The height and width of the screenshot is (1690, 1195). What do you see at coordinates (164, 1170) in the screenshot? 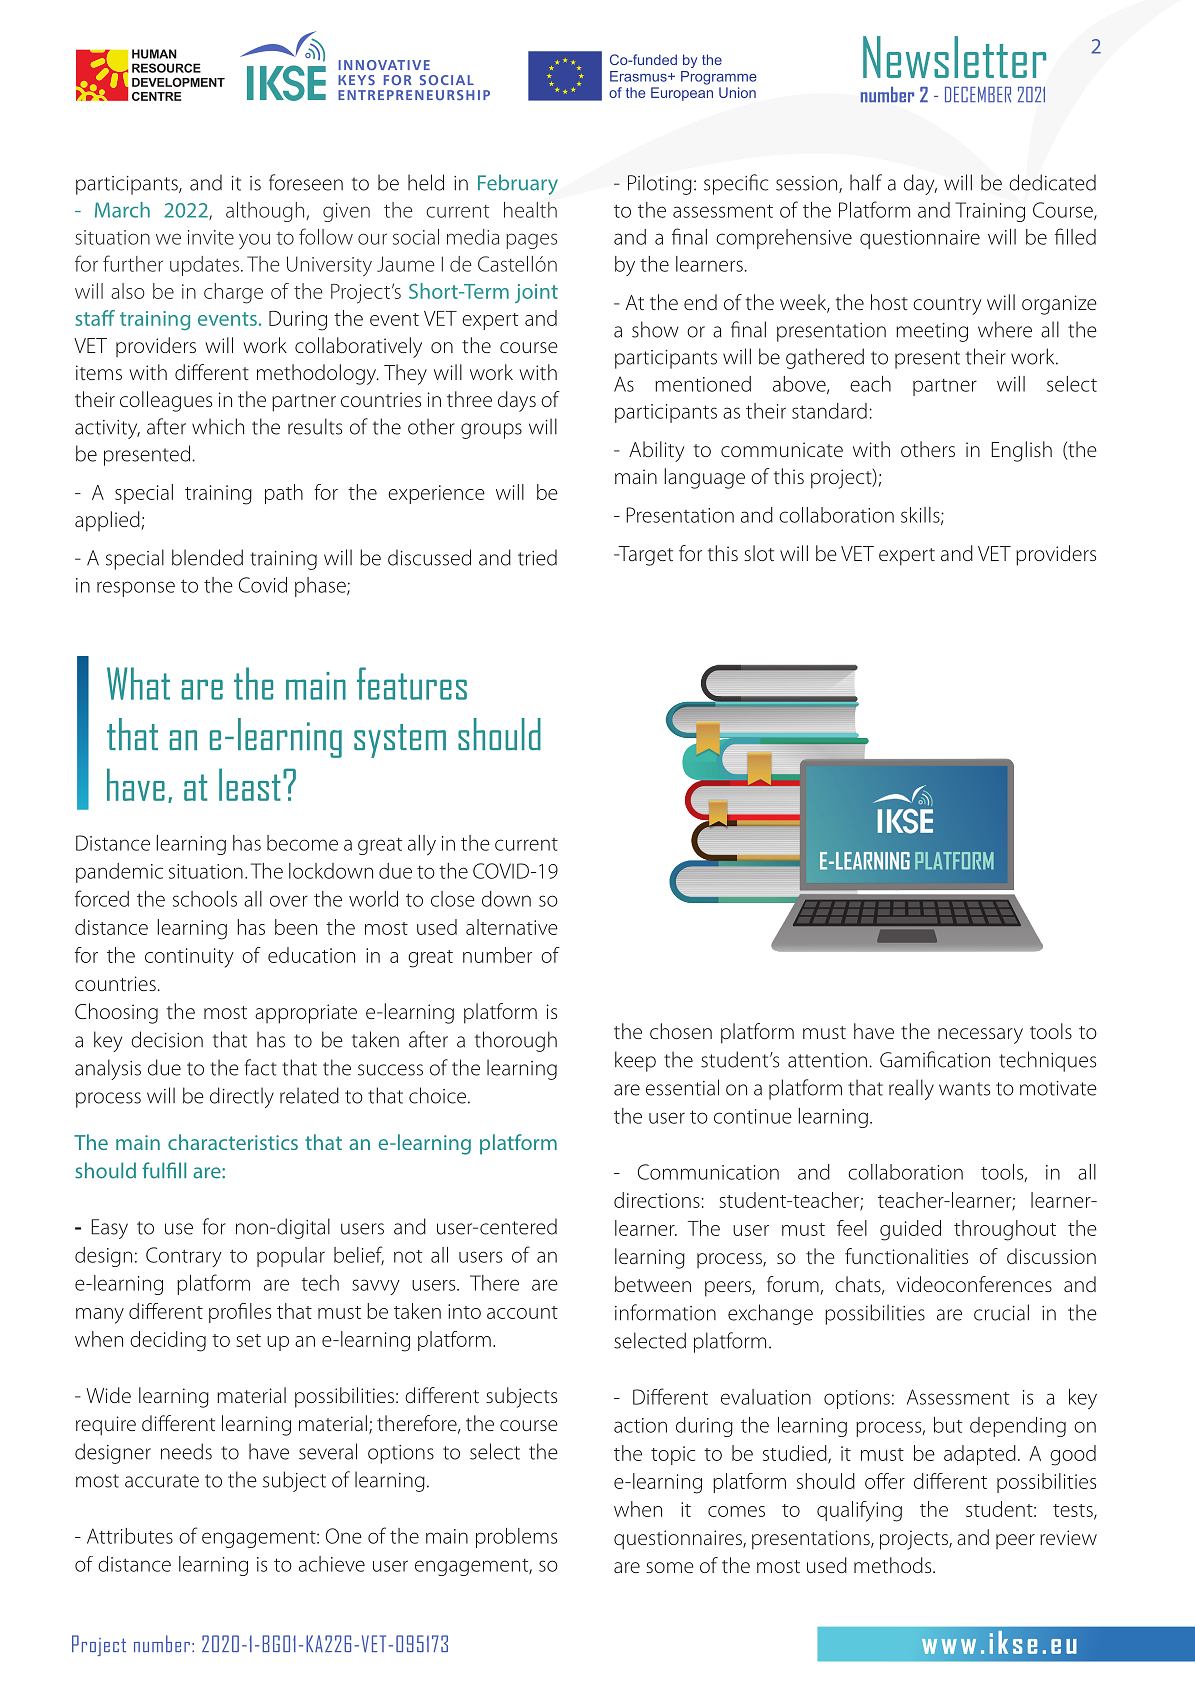
I see `fulfill` at bounding box center [164, 1170].
